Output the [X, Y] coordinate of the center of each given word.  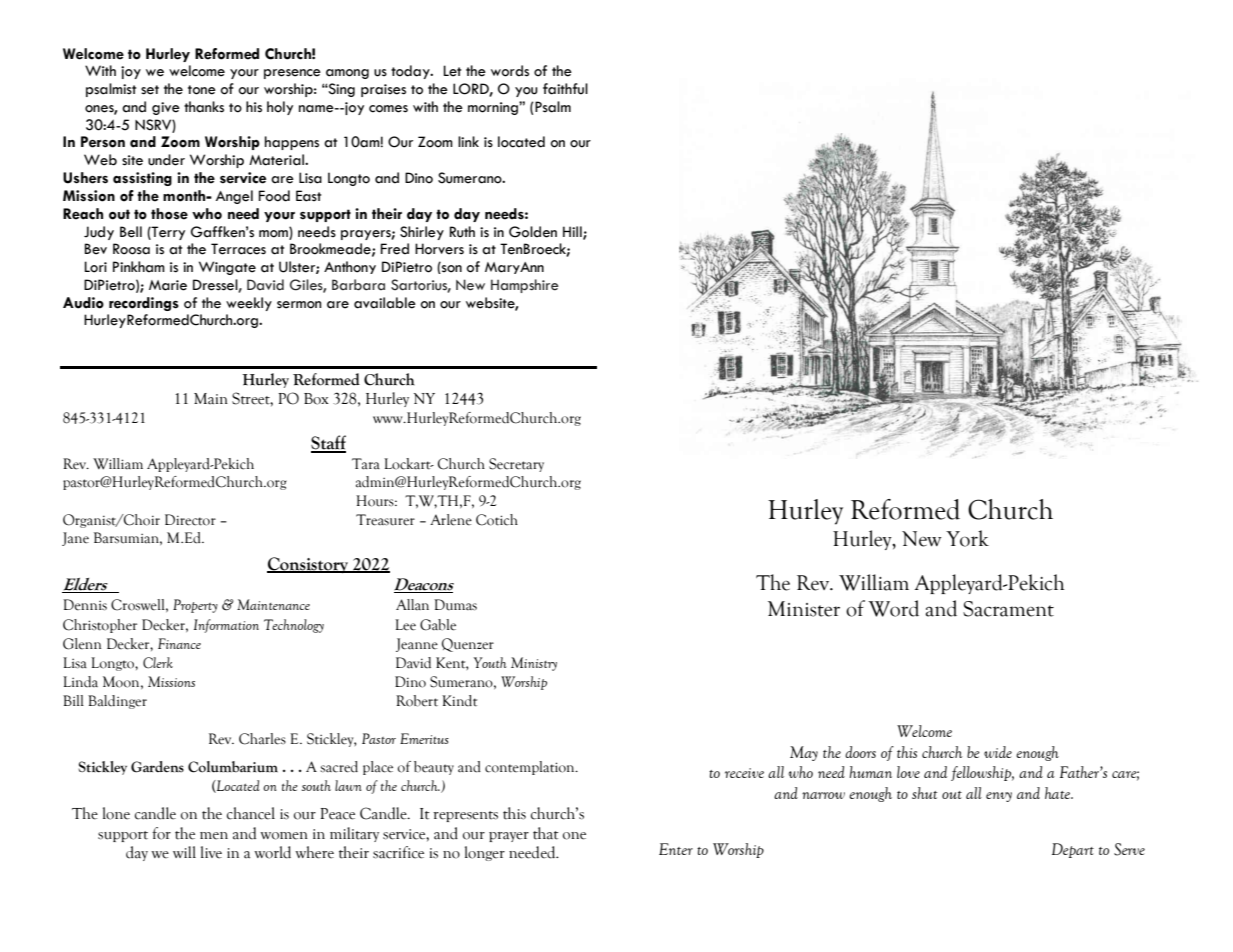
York [967, 538]
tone [202, 90]
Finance [179, 643]
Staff [328, 443]
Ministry [534, 664]
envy [999, 797]
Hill [573, 232]
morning [494, 108]
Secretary [516, 465]
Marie [168, 285]
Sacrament [1008, 609]
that [546, 833]
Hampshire [525, 286]
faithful [565, 89]
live [211, 852]
